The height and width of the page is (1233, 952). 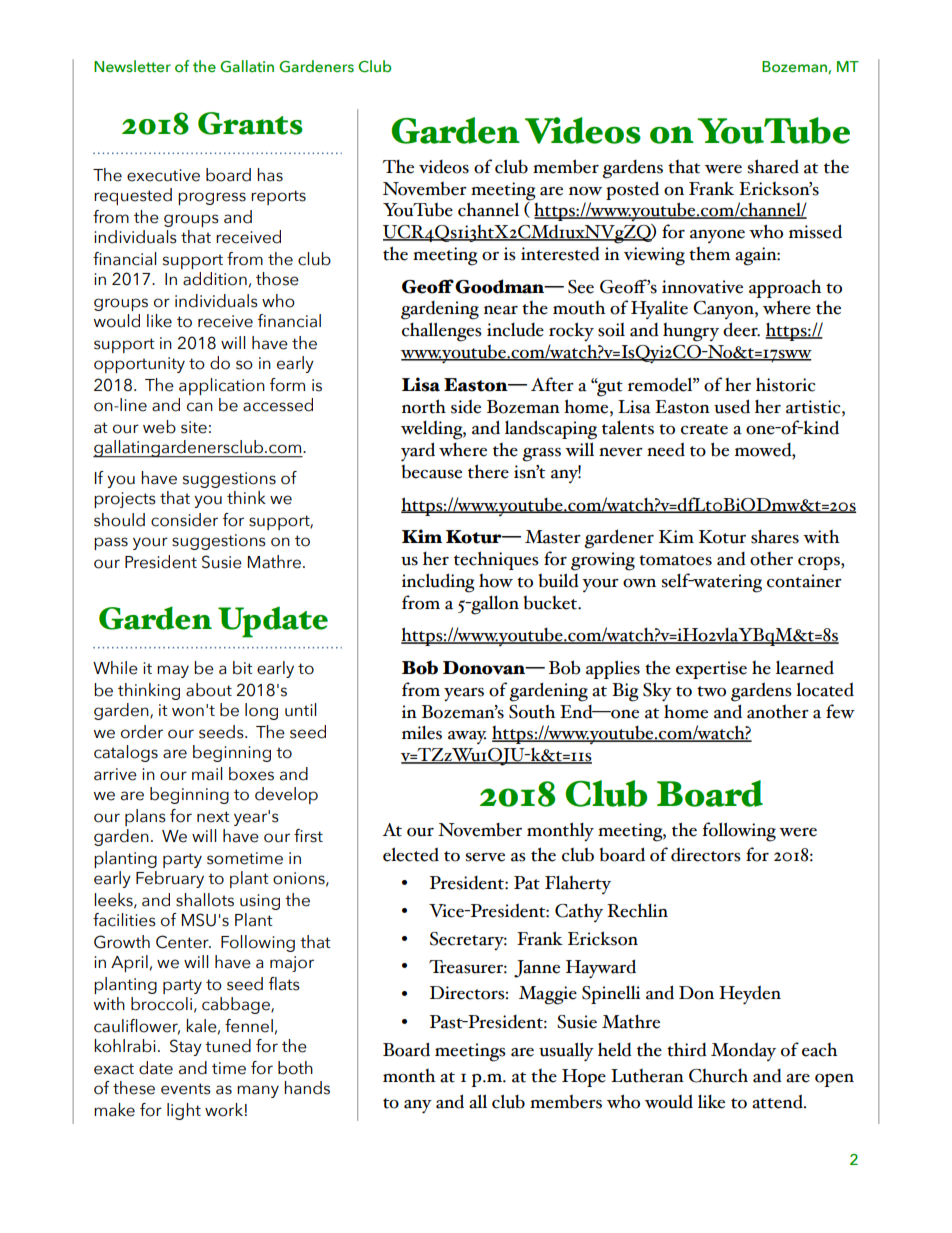 What do you see at coordinates (566, 1052) in the page?
I see `usually` at bounding box center [566, 1052].
